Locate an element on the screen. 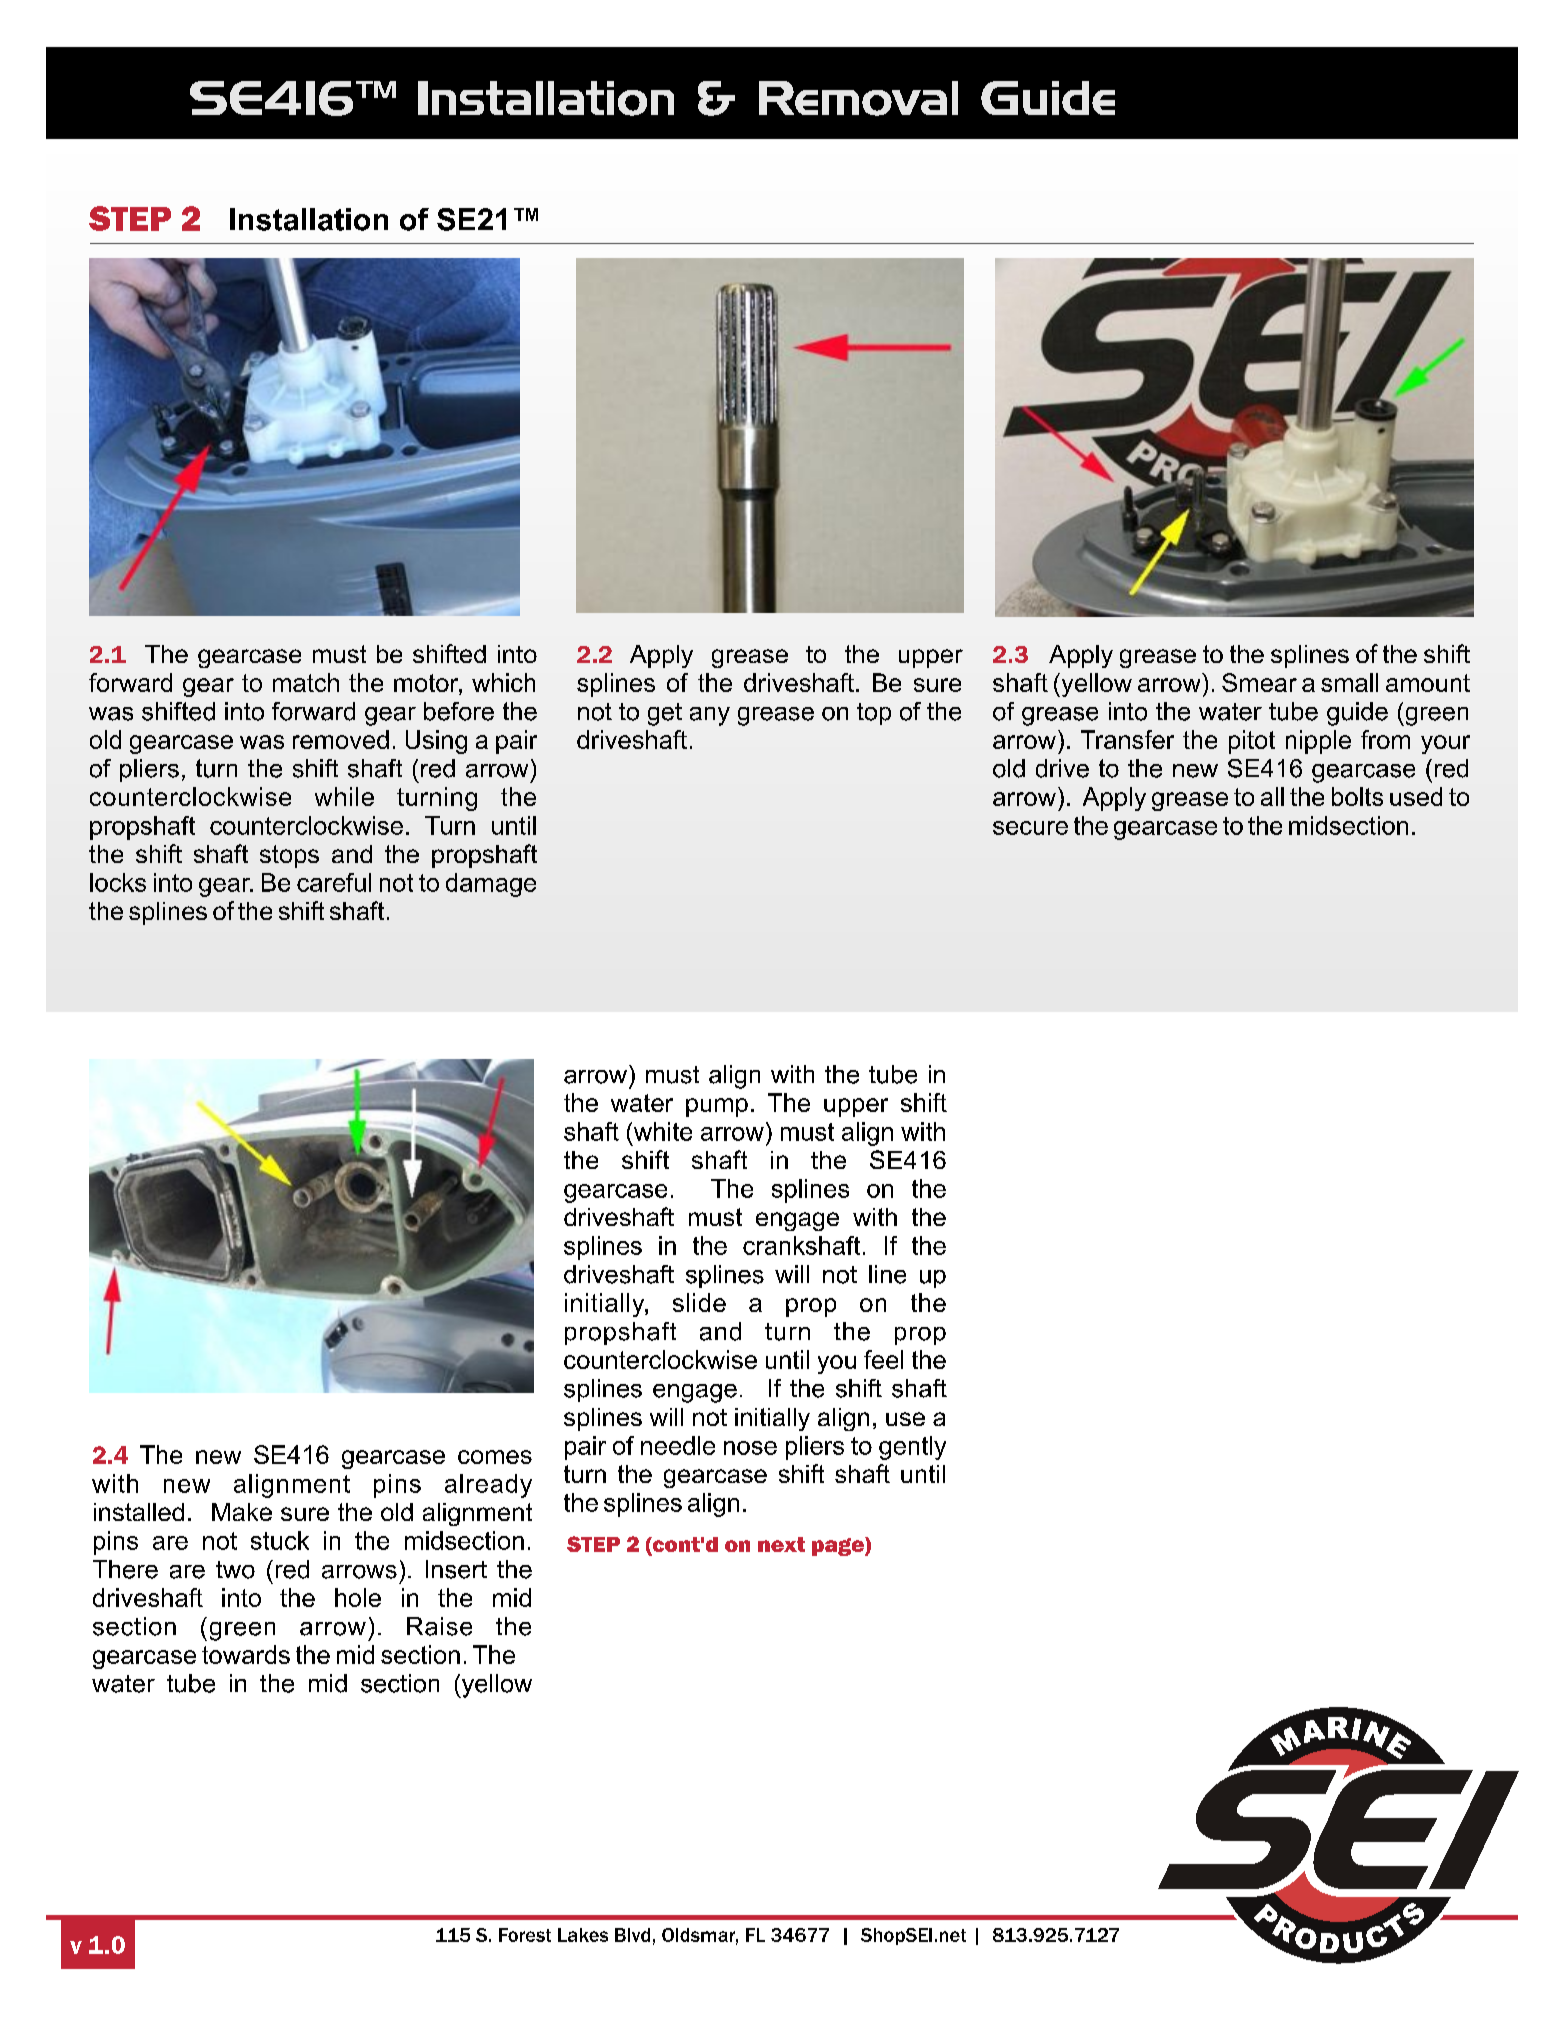  Smear is located at coordinates (1259, 682).
